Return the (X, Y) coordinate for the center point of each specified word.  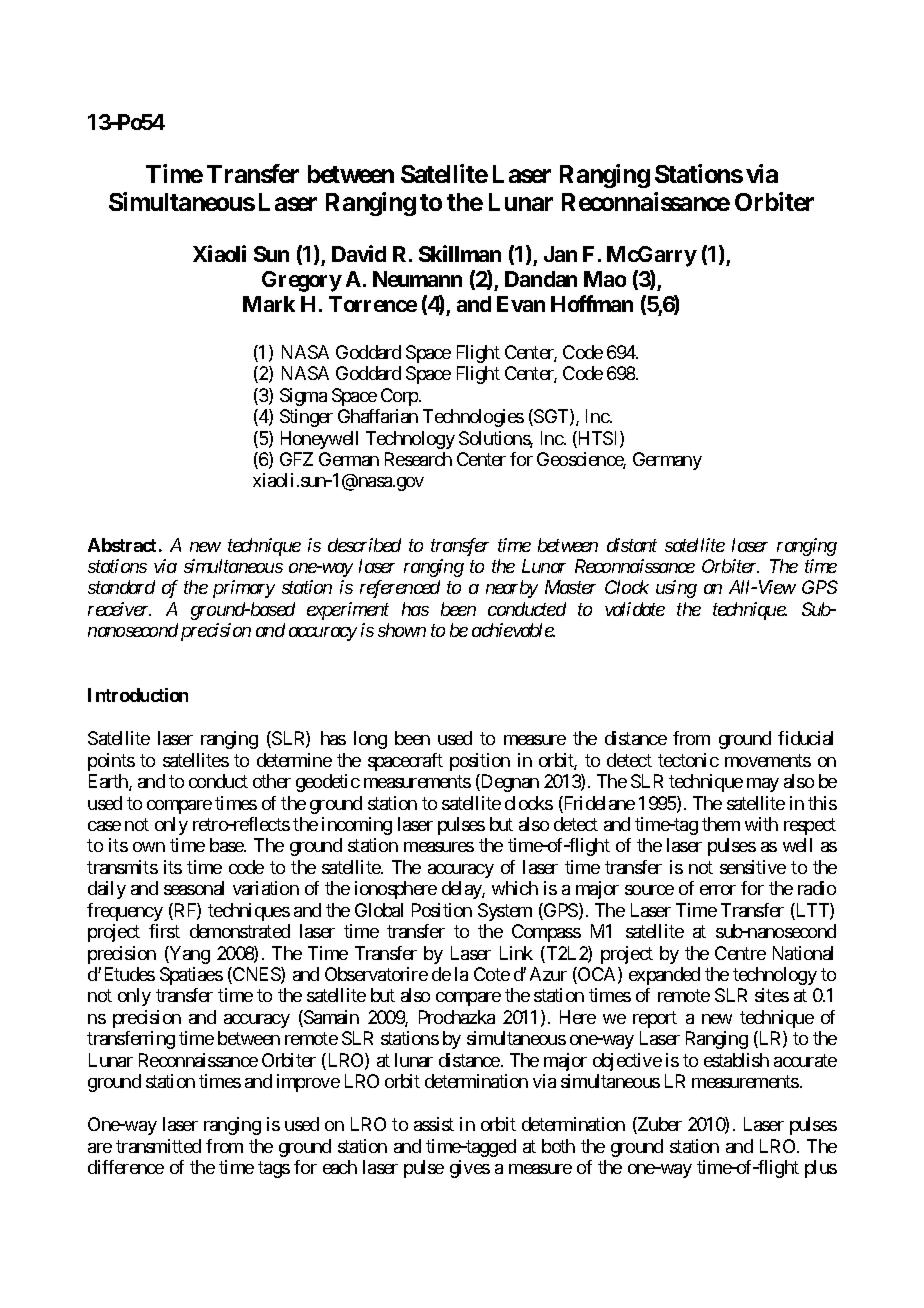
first (164, 931)
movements (768, 760)
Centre (740, 953)
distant (632, 545)
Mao (605, 279)
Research (418, 459)
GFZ (296, 459)
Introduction (138, 695)
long (370, 740)
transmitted (158, 1146)
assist (434, 1124)
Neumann (417, 279)
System (505, 912)
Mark (269, 304)
